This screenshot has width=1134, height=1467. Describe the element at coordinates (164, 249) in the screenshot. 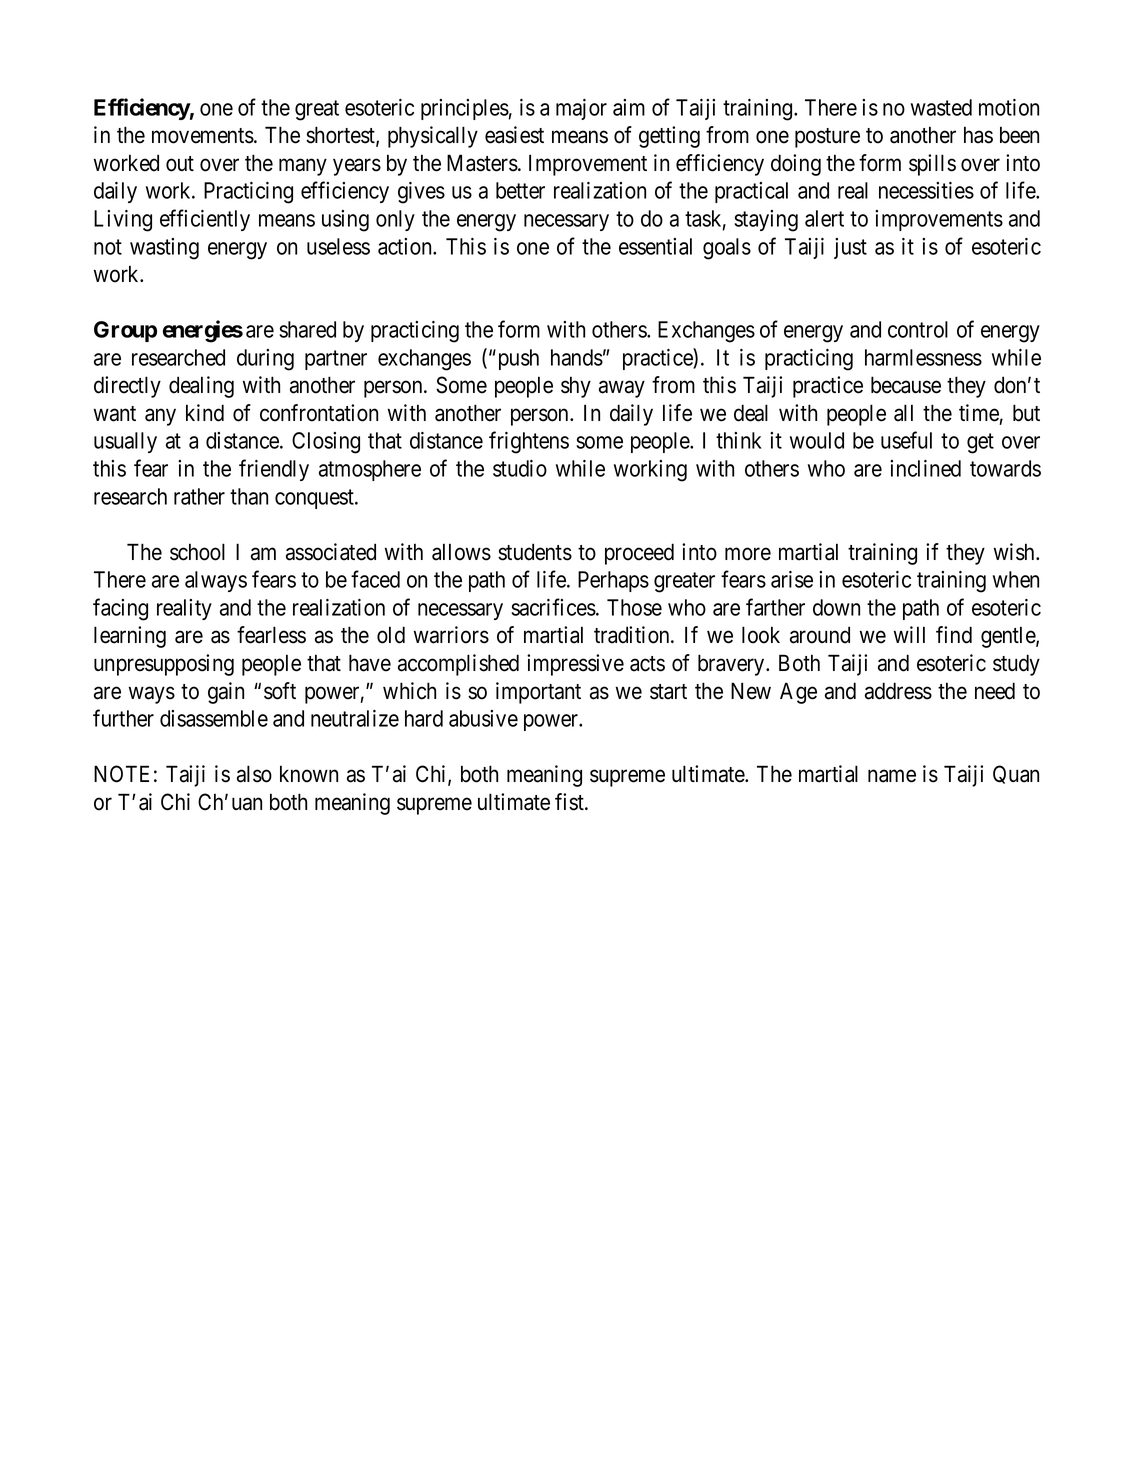

I see `wasting` at that location.
